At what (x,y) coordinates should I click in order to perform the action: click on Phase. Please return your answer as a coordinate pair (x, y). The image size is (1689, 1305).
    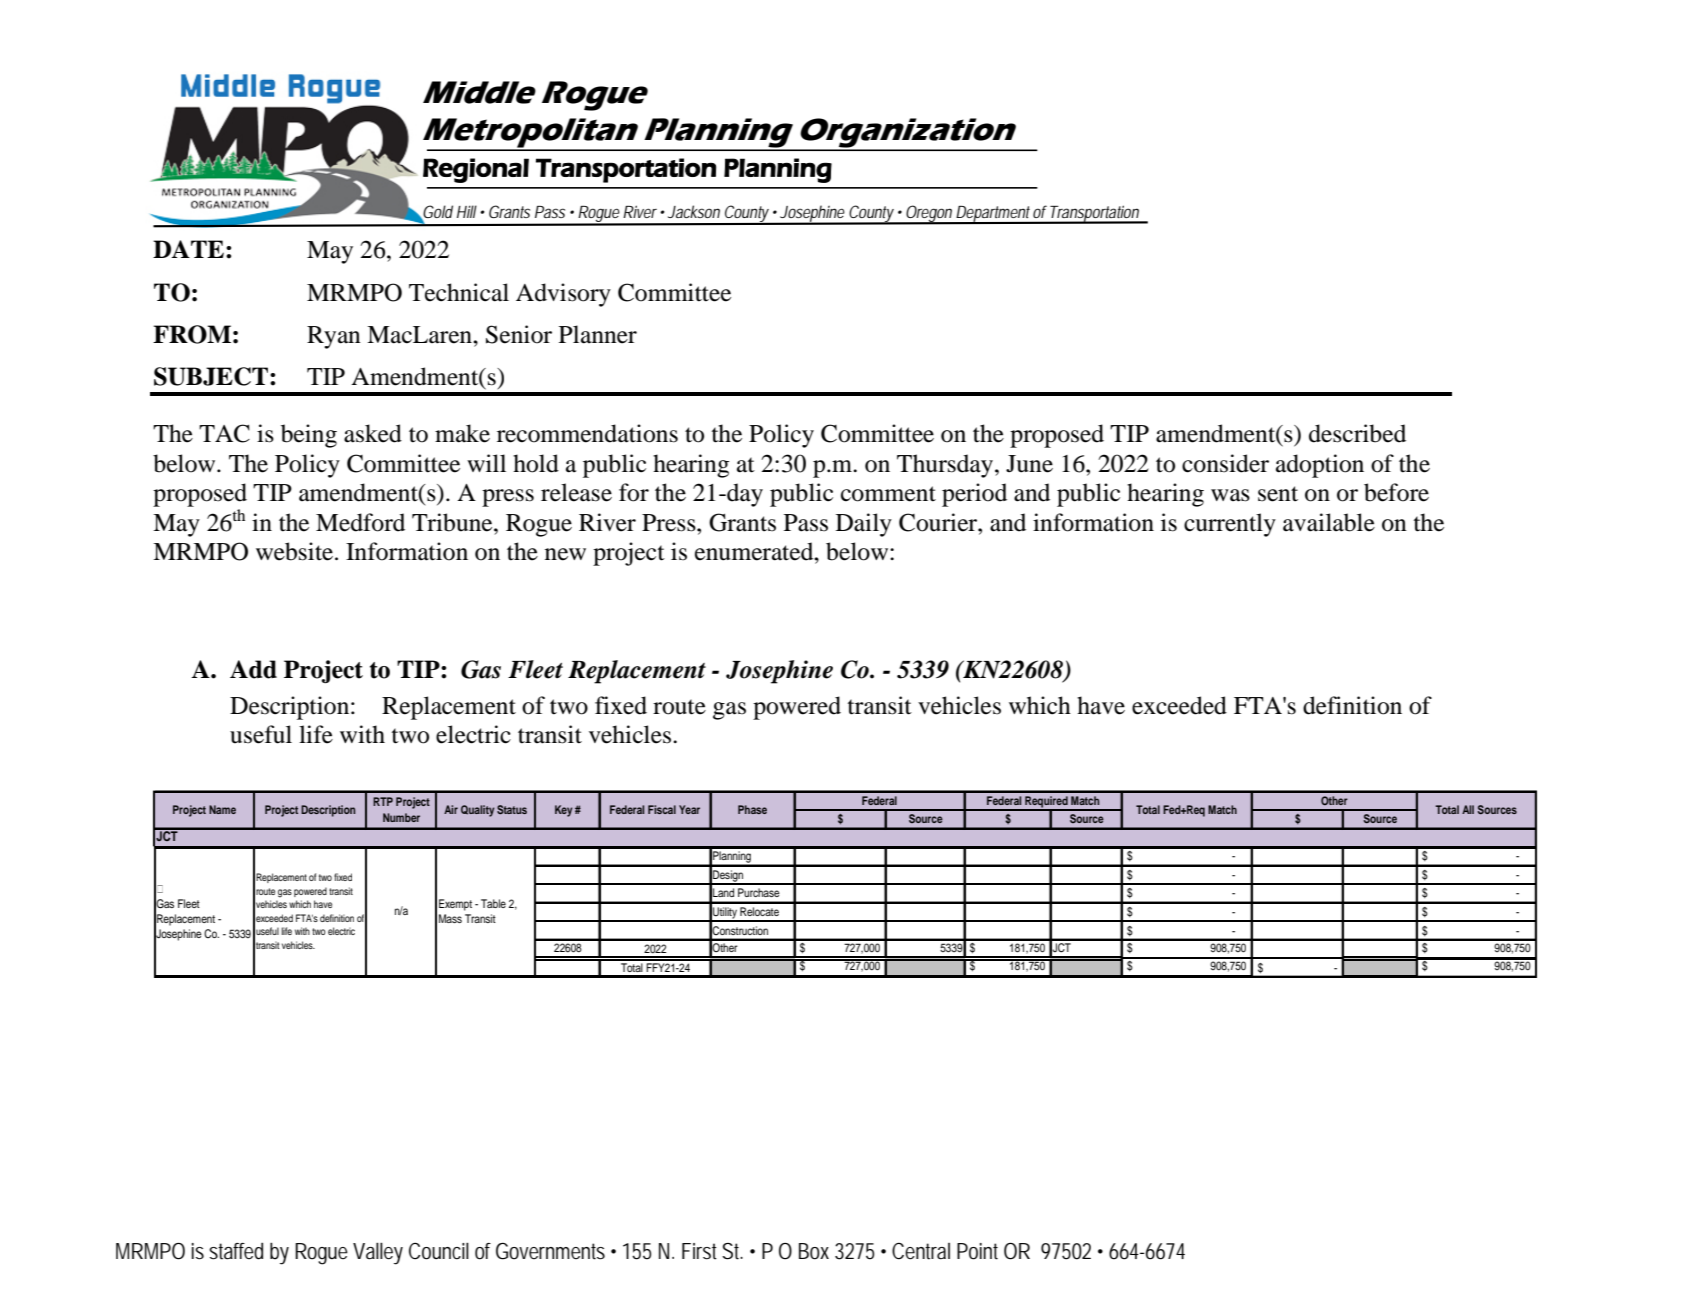
    Looking at the image, I should click on (752, 809).
